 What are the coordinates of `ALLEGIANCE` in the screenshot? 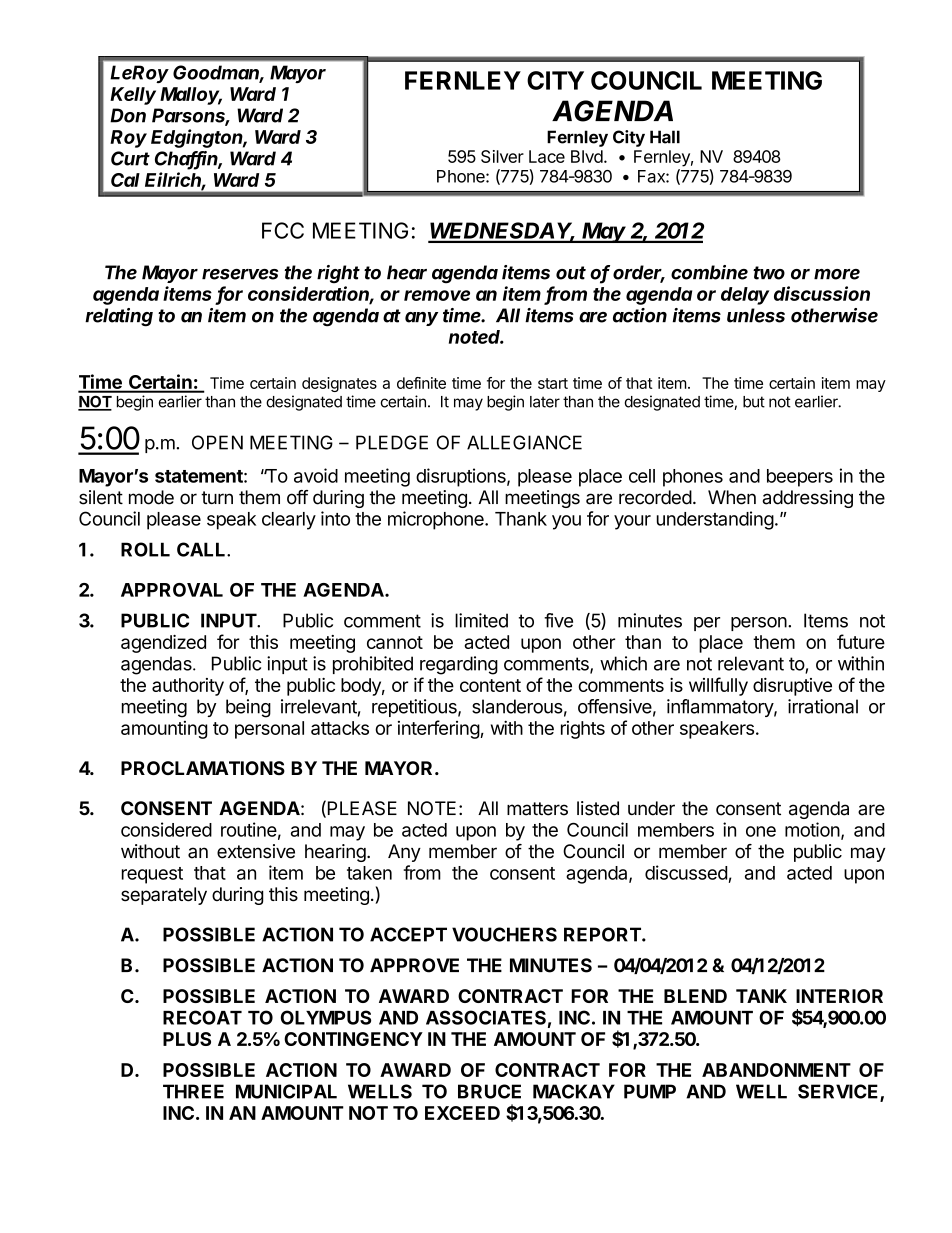 It's located at (524, 442).
